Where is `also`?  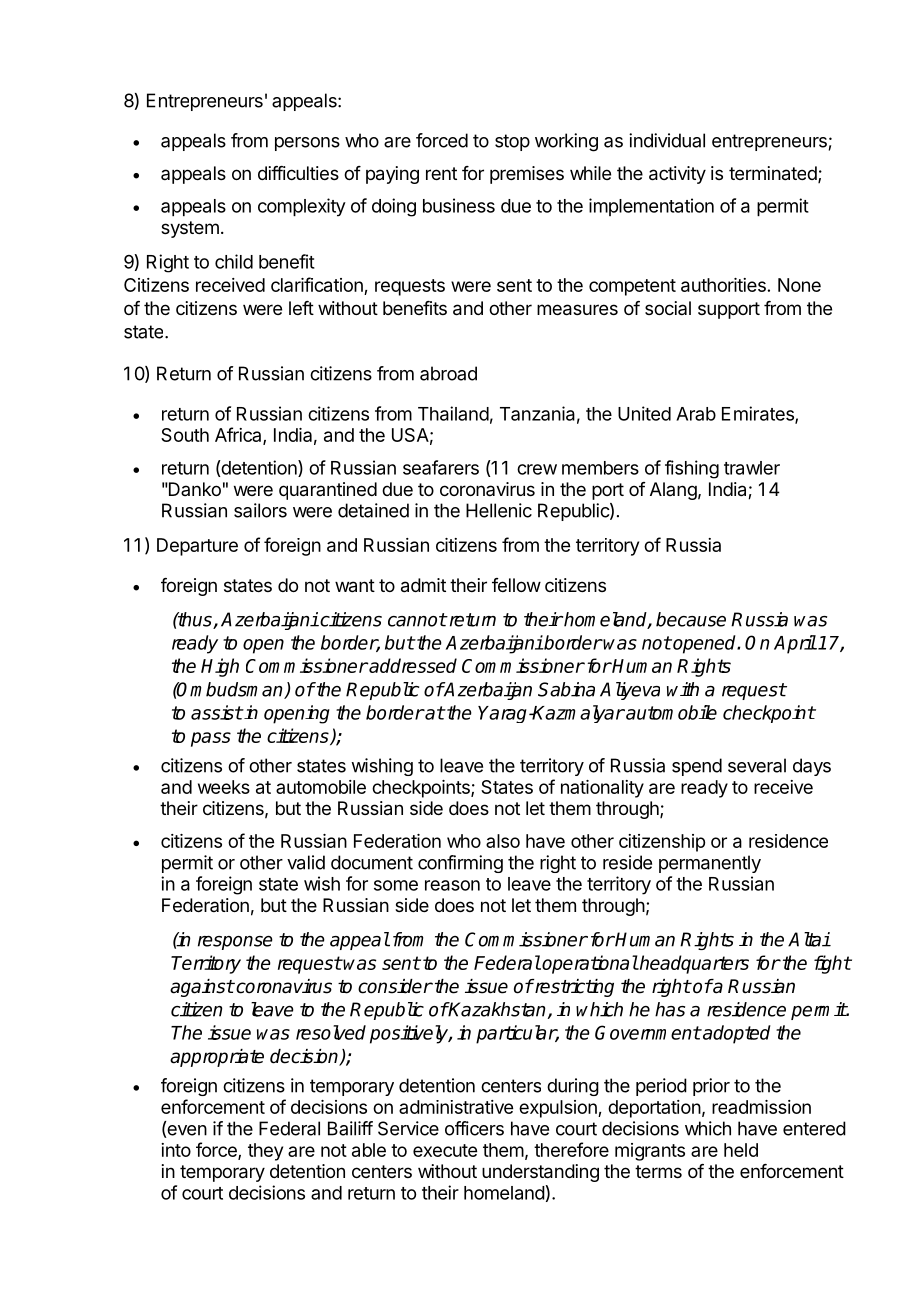
also is located at coordinates (503, 841).
